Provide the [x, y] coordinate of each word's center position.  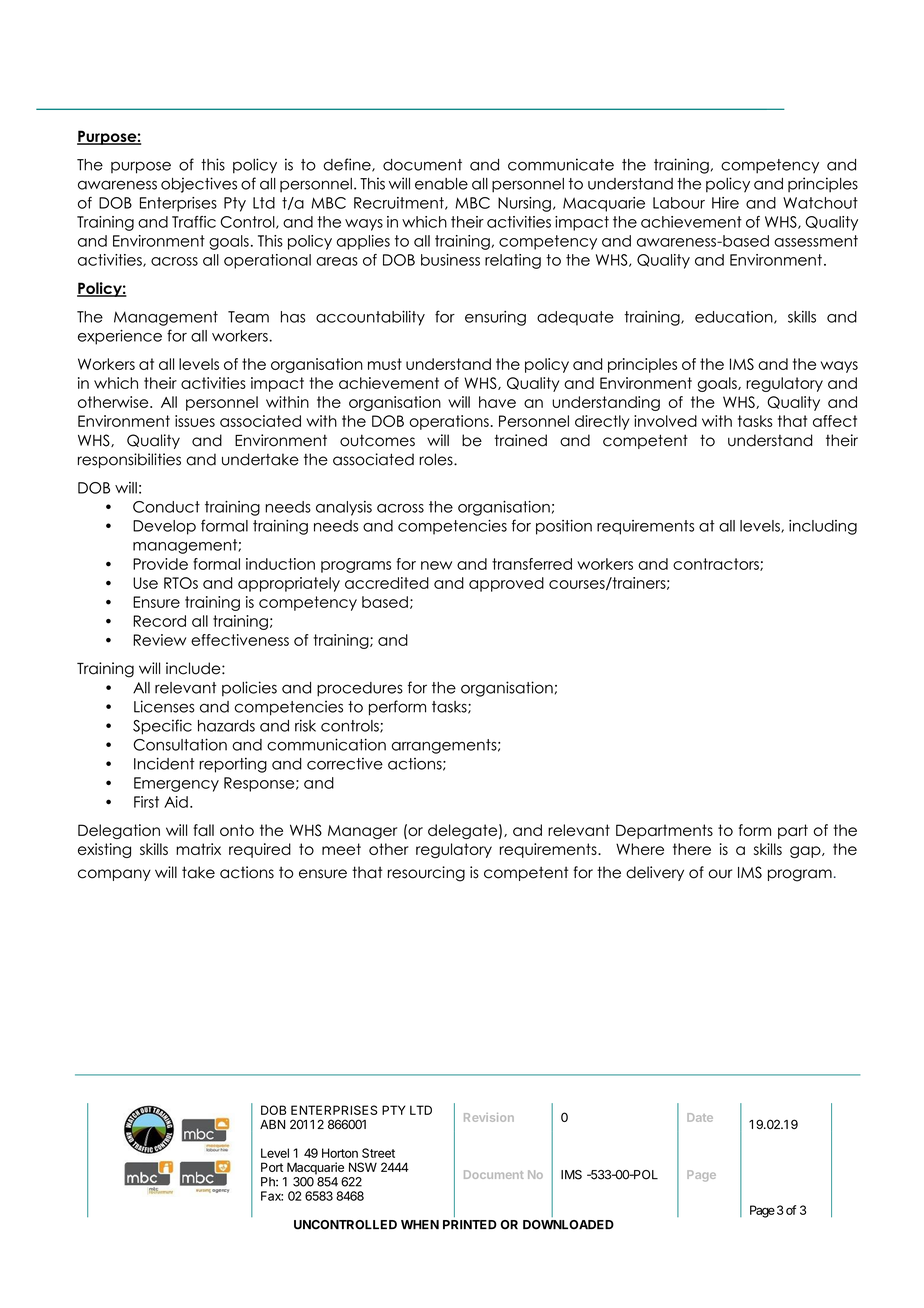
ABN [272, 1124]
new [436, 565]
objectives [199, 185]
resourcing [426, 874]
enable [441, 184]
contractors [717, 564]
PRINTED [470, 1224]
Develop [164, 527]
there [692, 849]
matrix [198, 849]
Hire [725, 203]
